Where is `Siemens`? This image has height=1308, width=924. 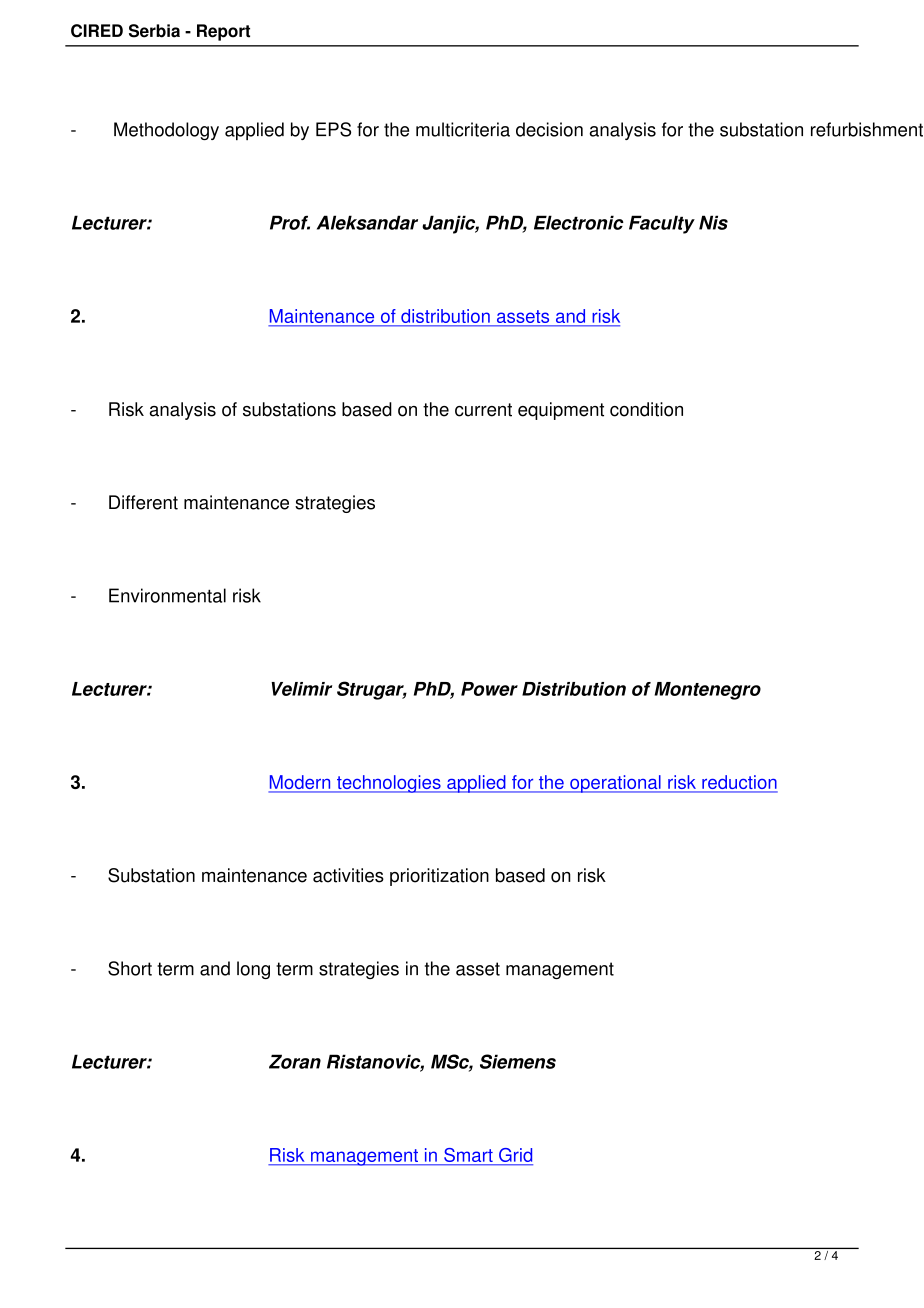 Siemens is located at coordinates (518, 1061).
